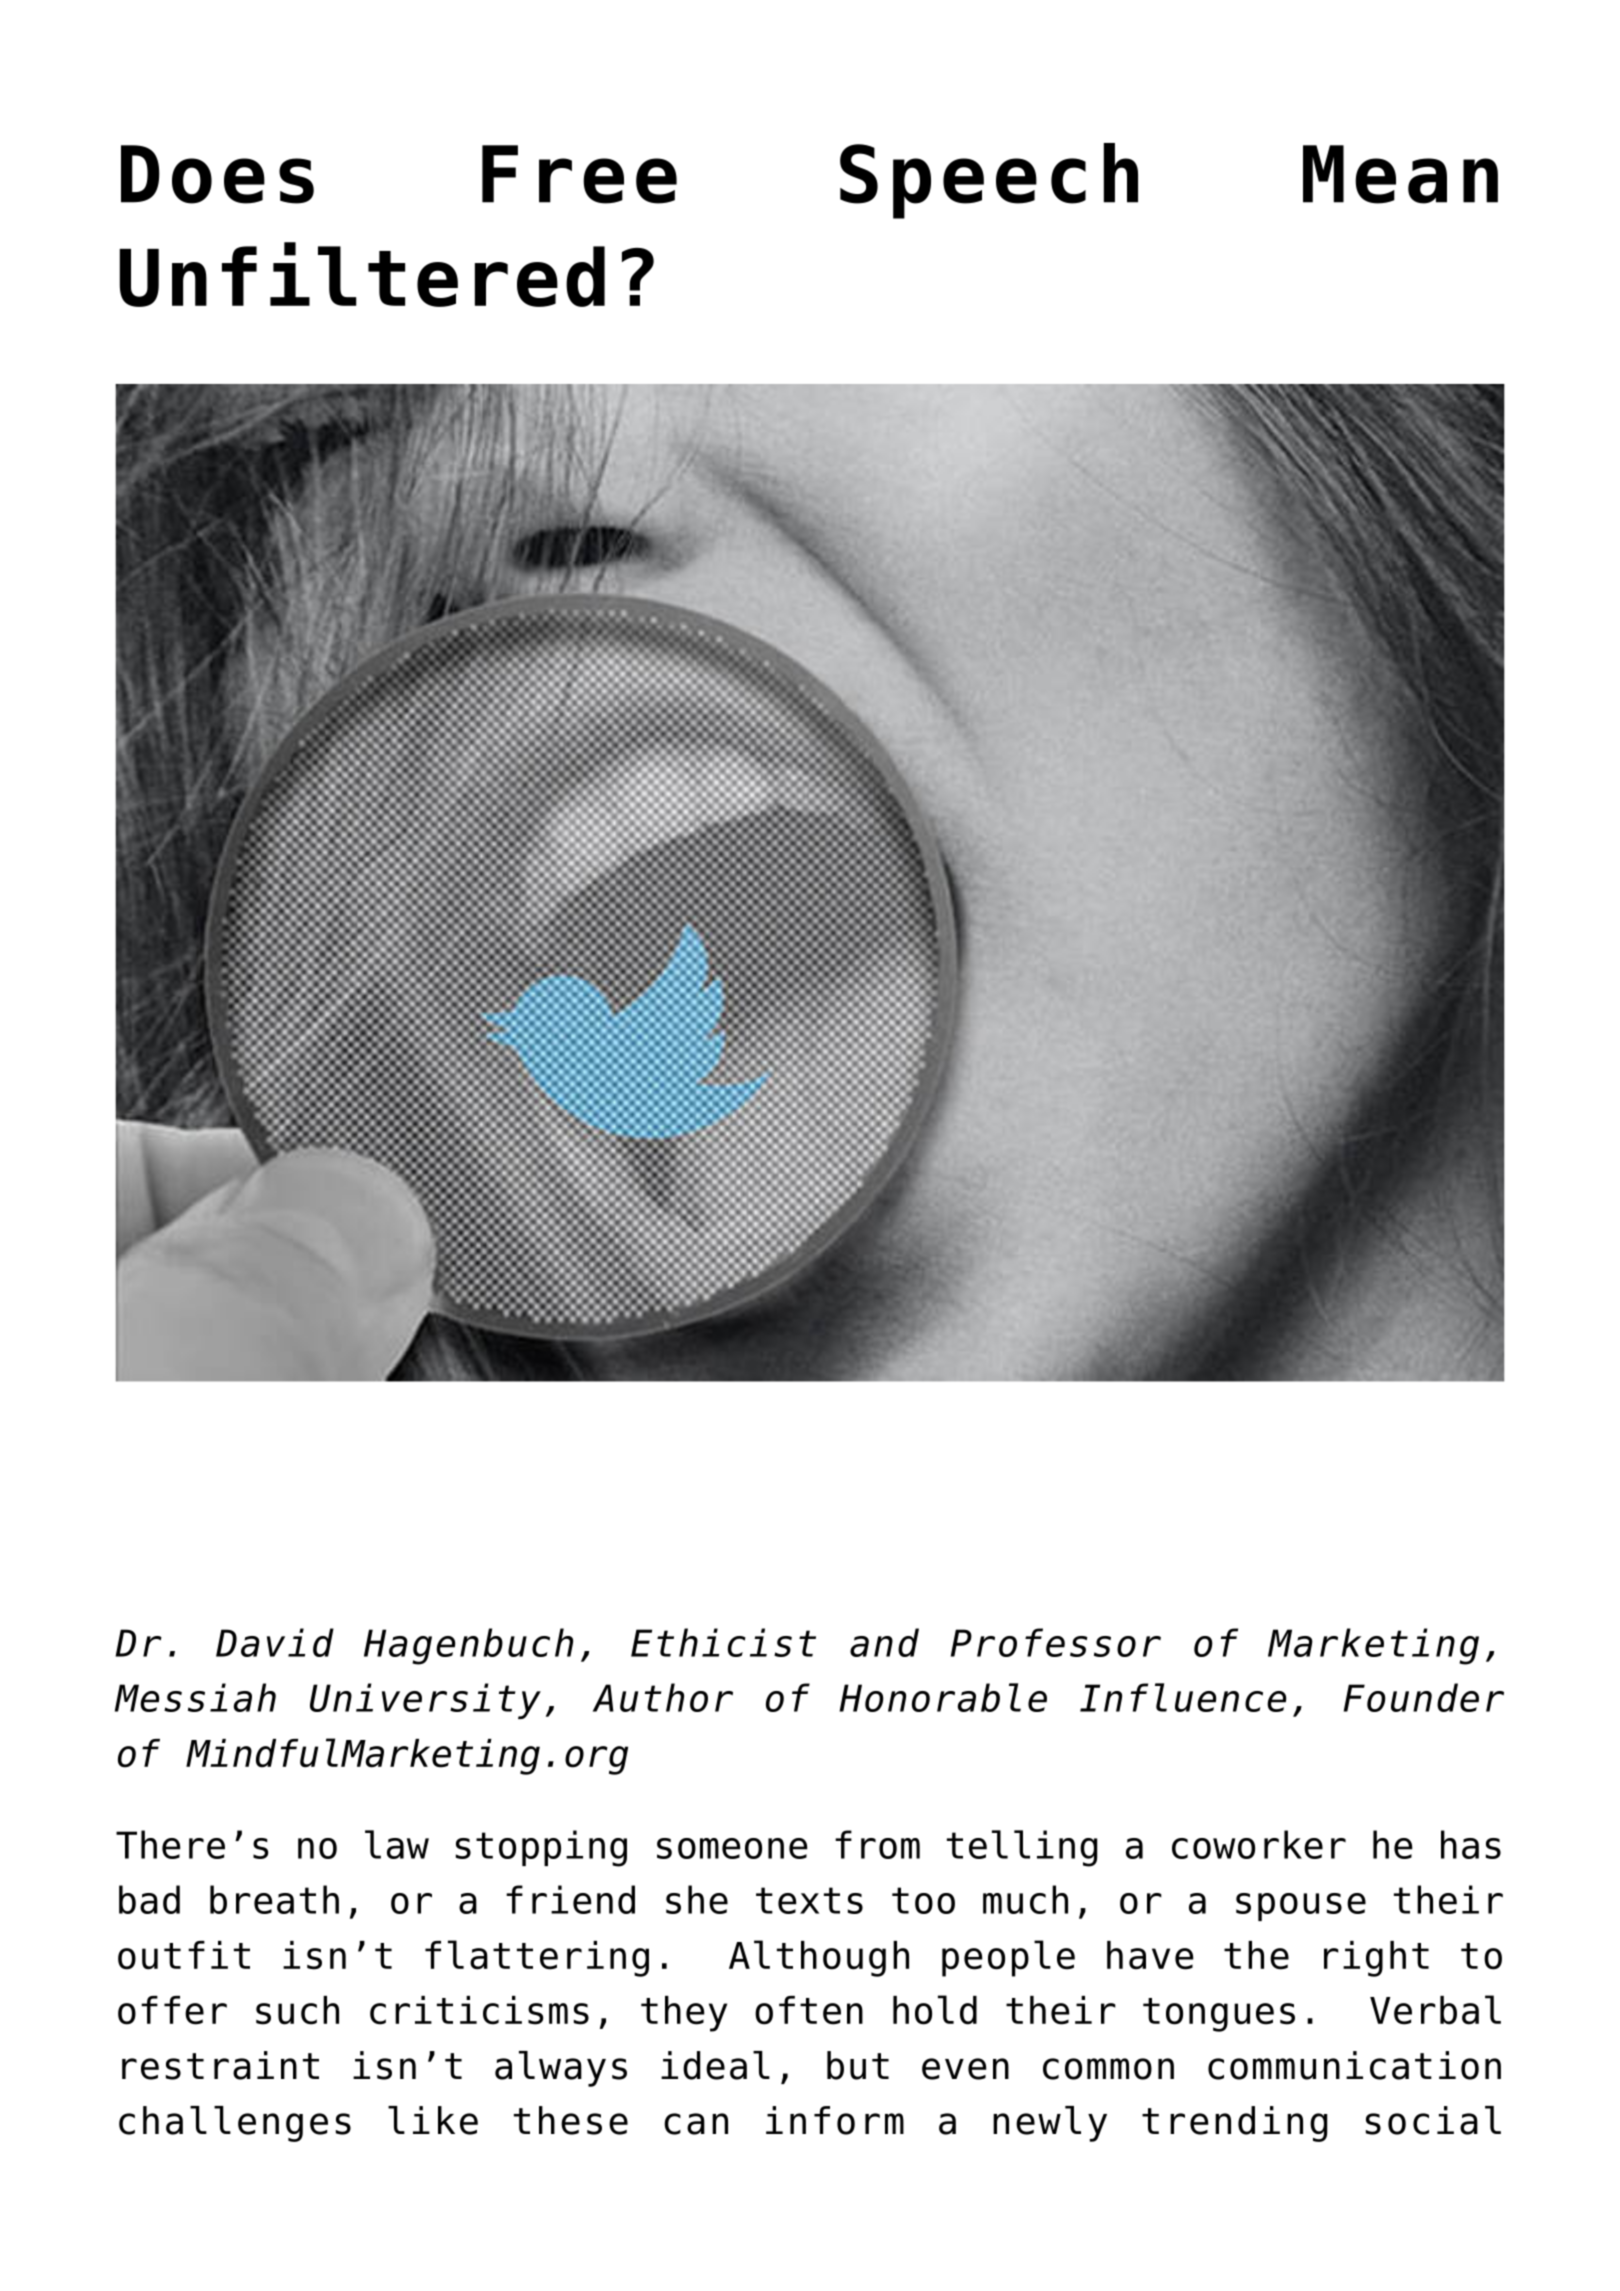 The image size is (1620, 2291). I want to click on Speech, so click(989, 181).
